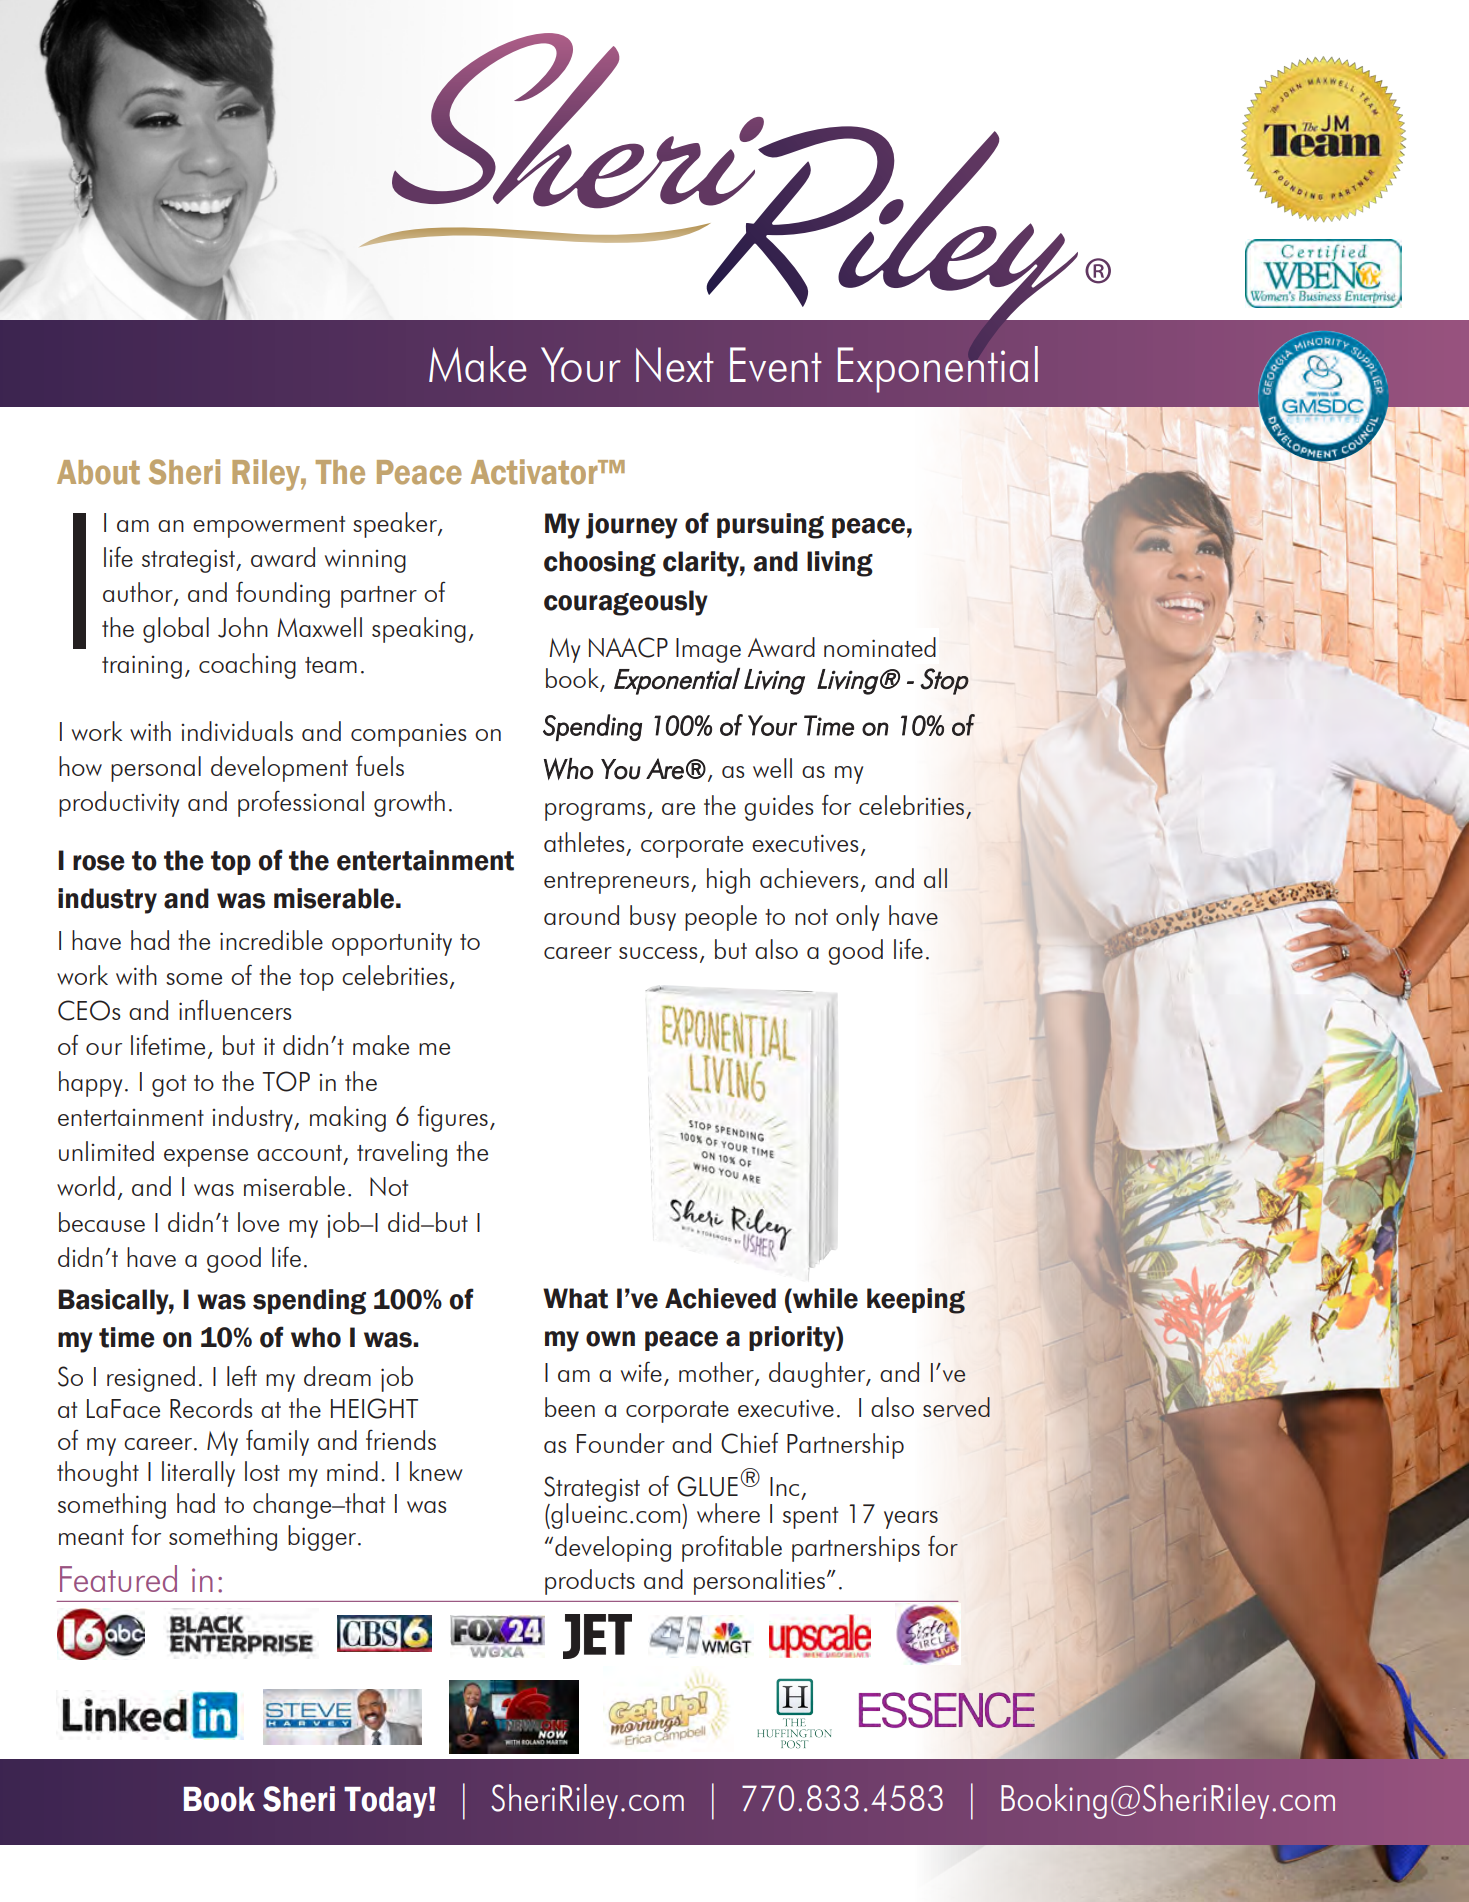 Image resolution: width=1469 pixels, height=1902 pixels. I want to click on What, so click(575, 1298).
